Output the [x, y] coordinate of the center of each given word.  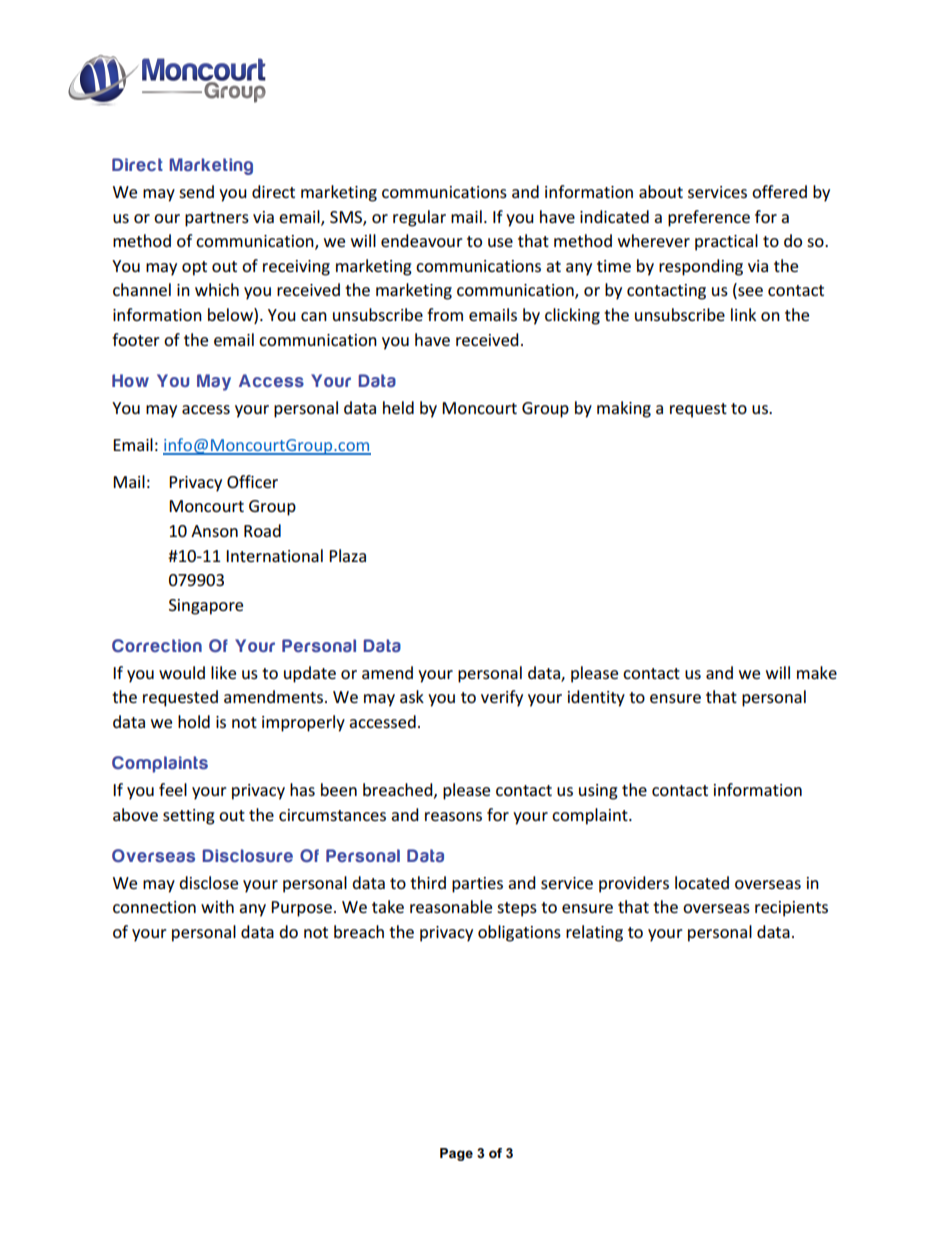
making [624, 409]
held [398, 407]
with [217, 906]
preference [709, 218]
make [817, 672]
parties [477, 885]
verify [502, 698]
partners [217, 219]
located [702, 882]
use [500, 242]
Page [456, 1154]
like [223, 672]
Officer [252, 481]
